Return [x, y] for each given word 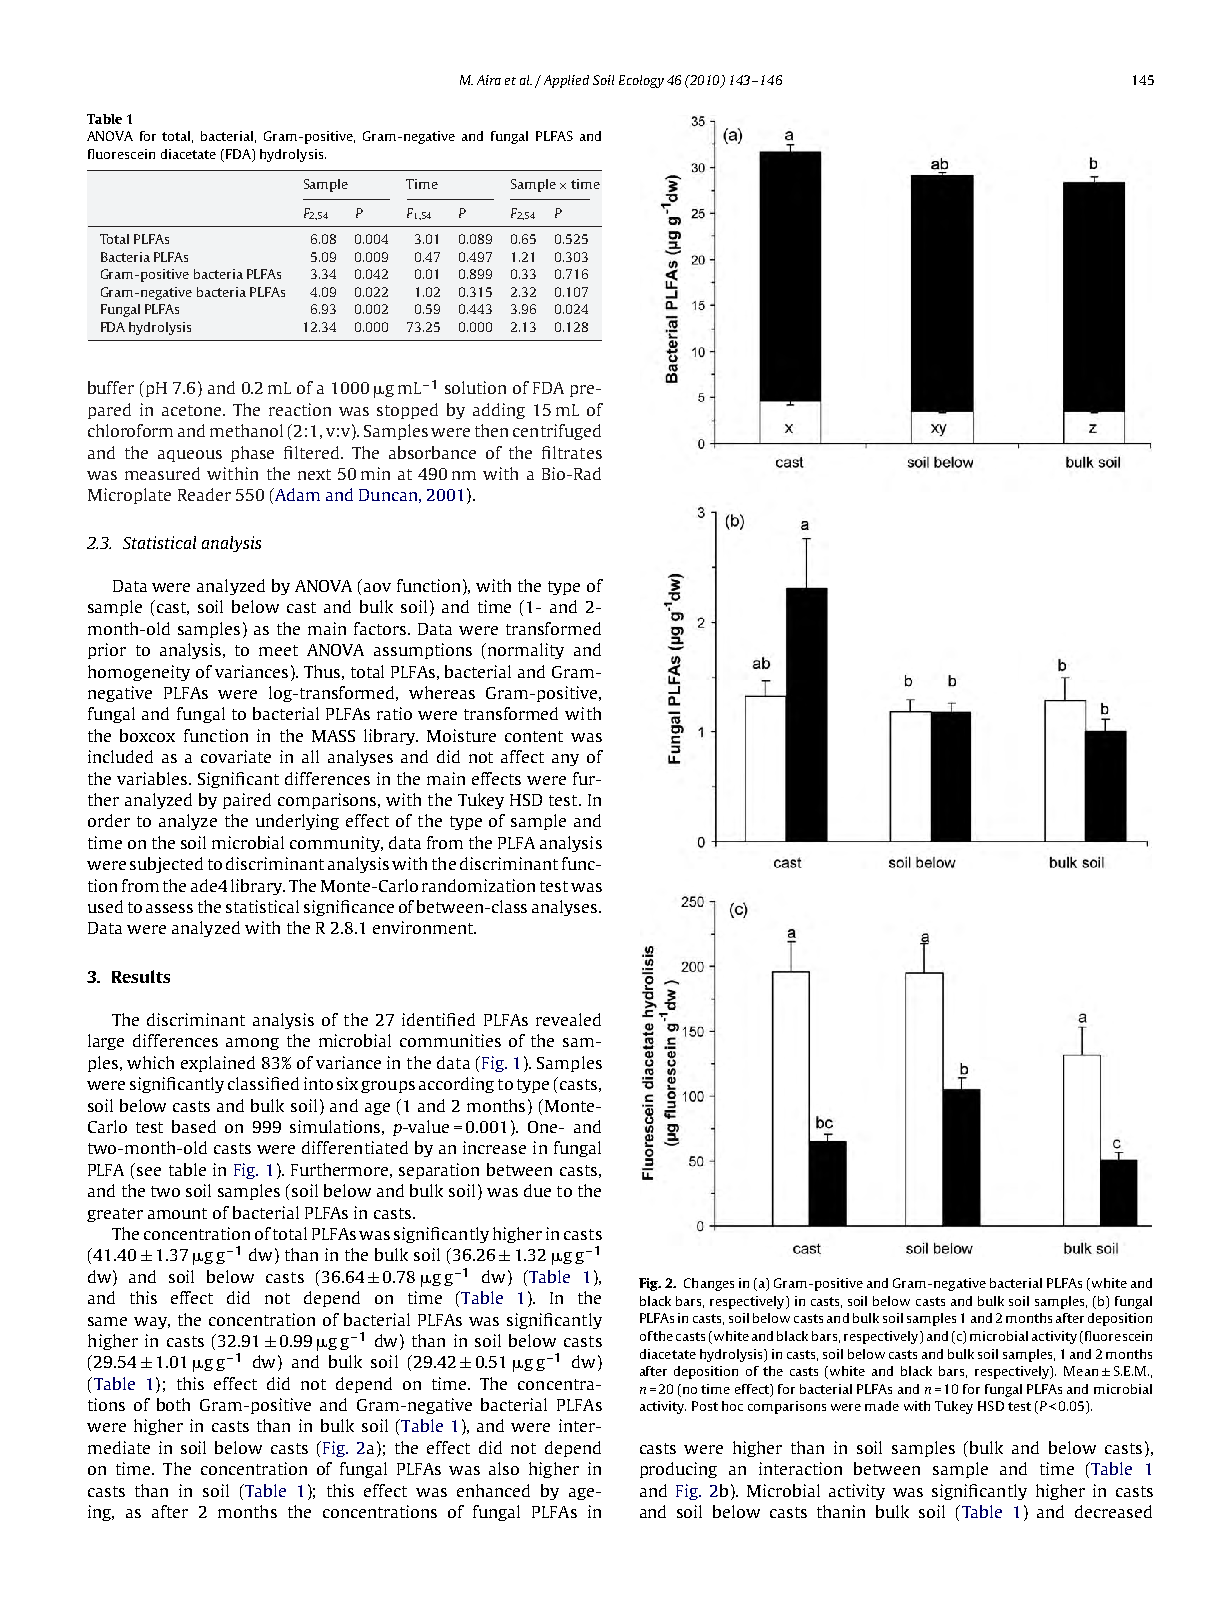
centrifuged [557, 432]
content [534, 736]
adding [499, 411]
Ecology [641, 81]
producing [678, 1470]
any [565, 760]
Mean [1081, 1371]
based [194, 1126]
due [537, 1190]
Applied [566, 81]
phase [252, 454]
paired [247, 801]
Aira [489, 80]
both [173, 1404]
